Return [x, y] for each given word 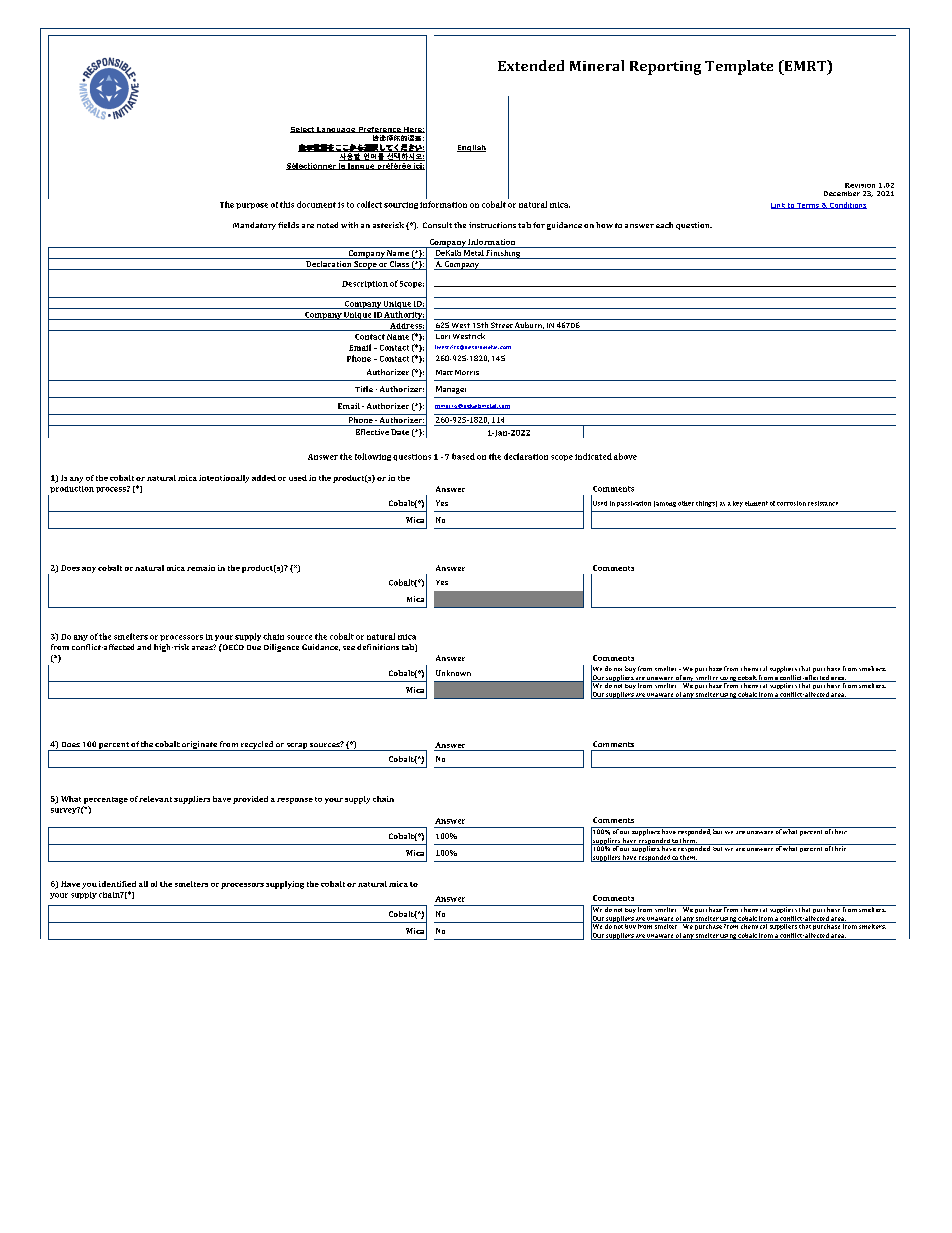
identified [117, 884]
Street [501, 326]
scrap [297, 747]
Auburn [529, 326]
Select [303, 130]
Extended [531, 65]
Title [364, 389]
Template [739, 67]
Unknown [453, 673]
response [295, 801]
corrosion [791, 503]
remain [201, 568]
